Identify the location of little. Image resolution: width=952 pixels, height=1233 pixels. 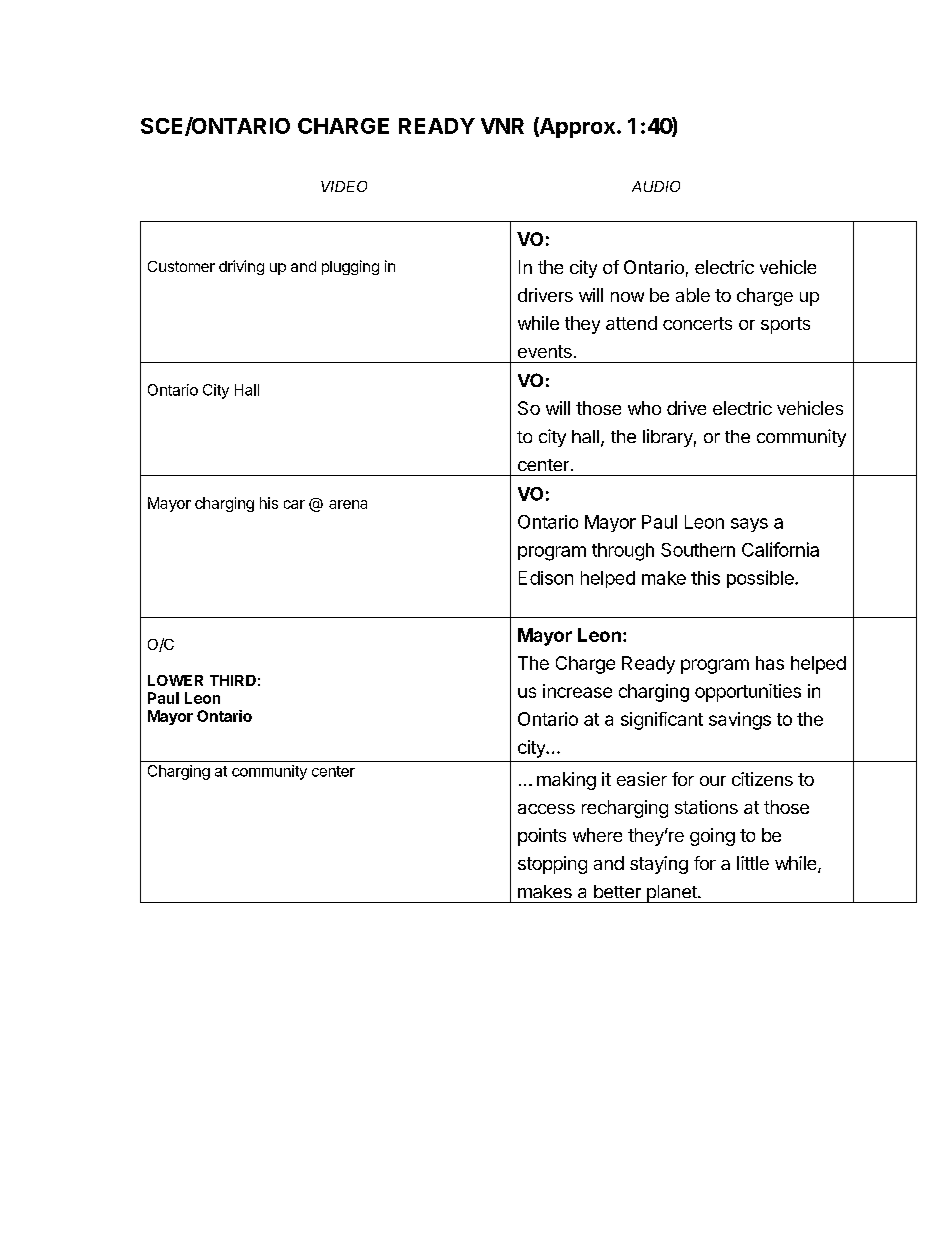
(753, 863).
